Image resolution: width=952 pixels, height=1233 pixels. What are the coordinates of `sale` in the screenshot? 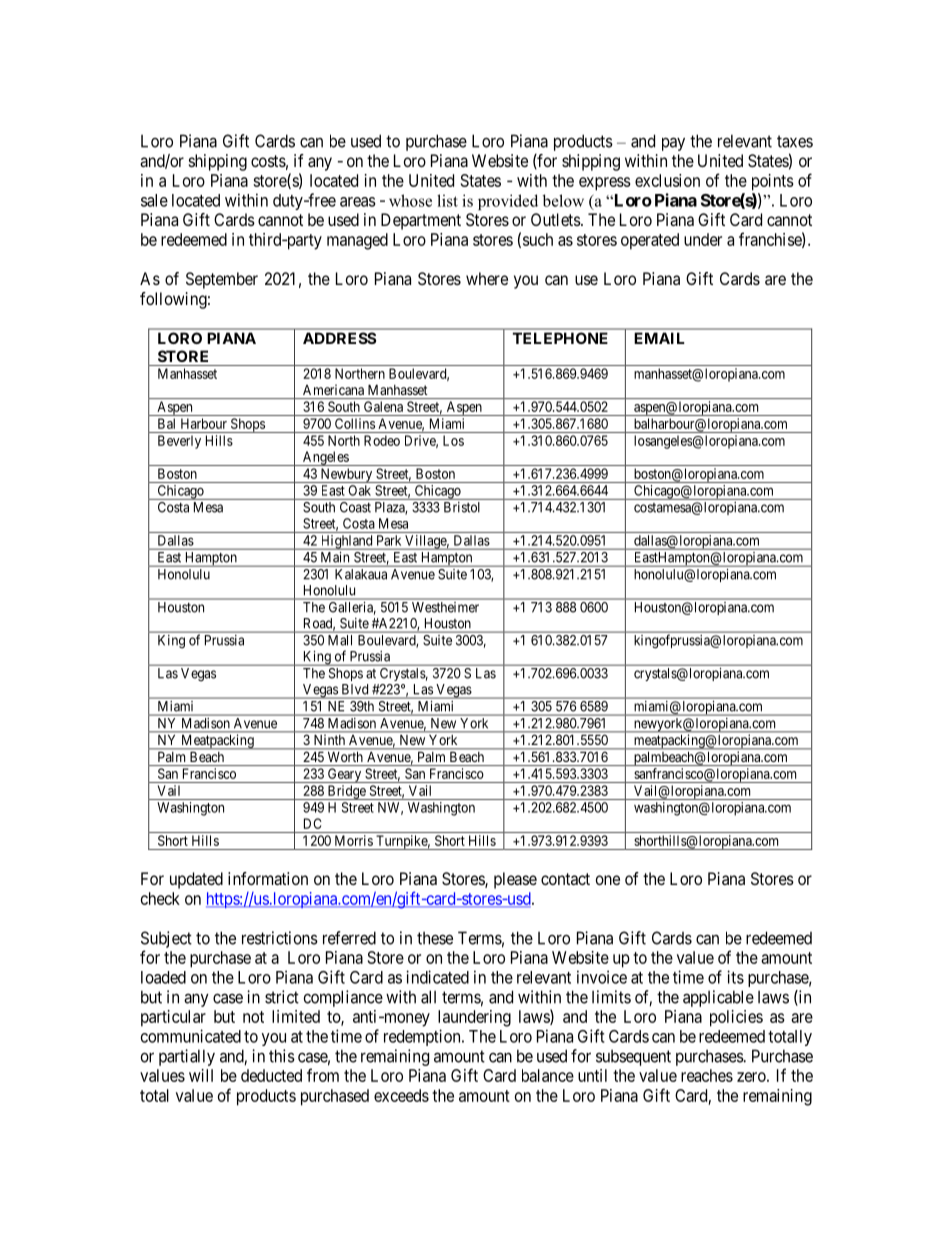 It's located at (154, 200).
